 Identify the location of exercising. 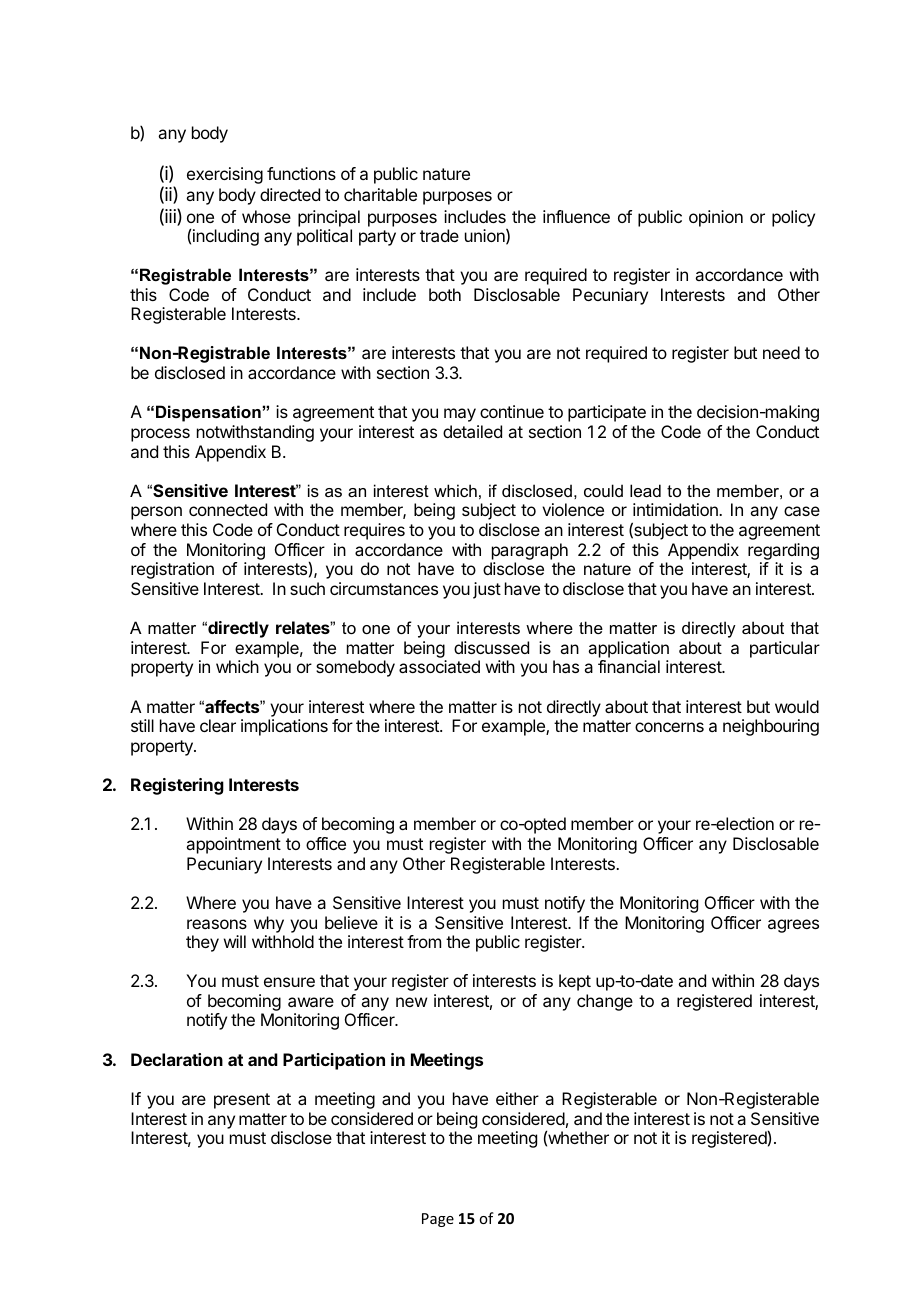
(225, 175).
